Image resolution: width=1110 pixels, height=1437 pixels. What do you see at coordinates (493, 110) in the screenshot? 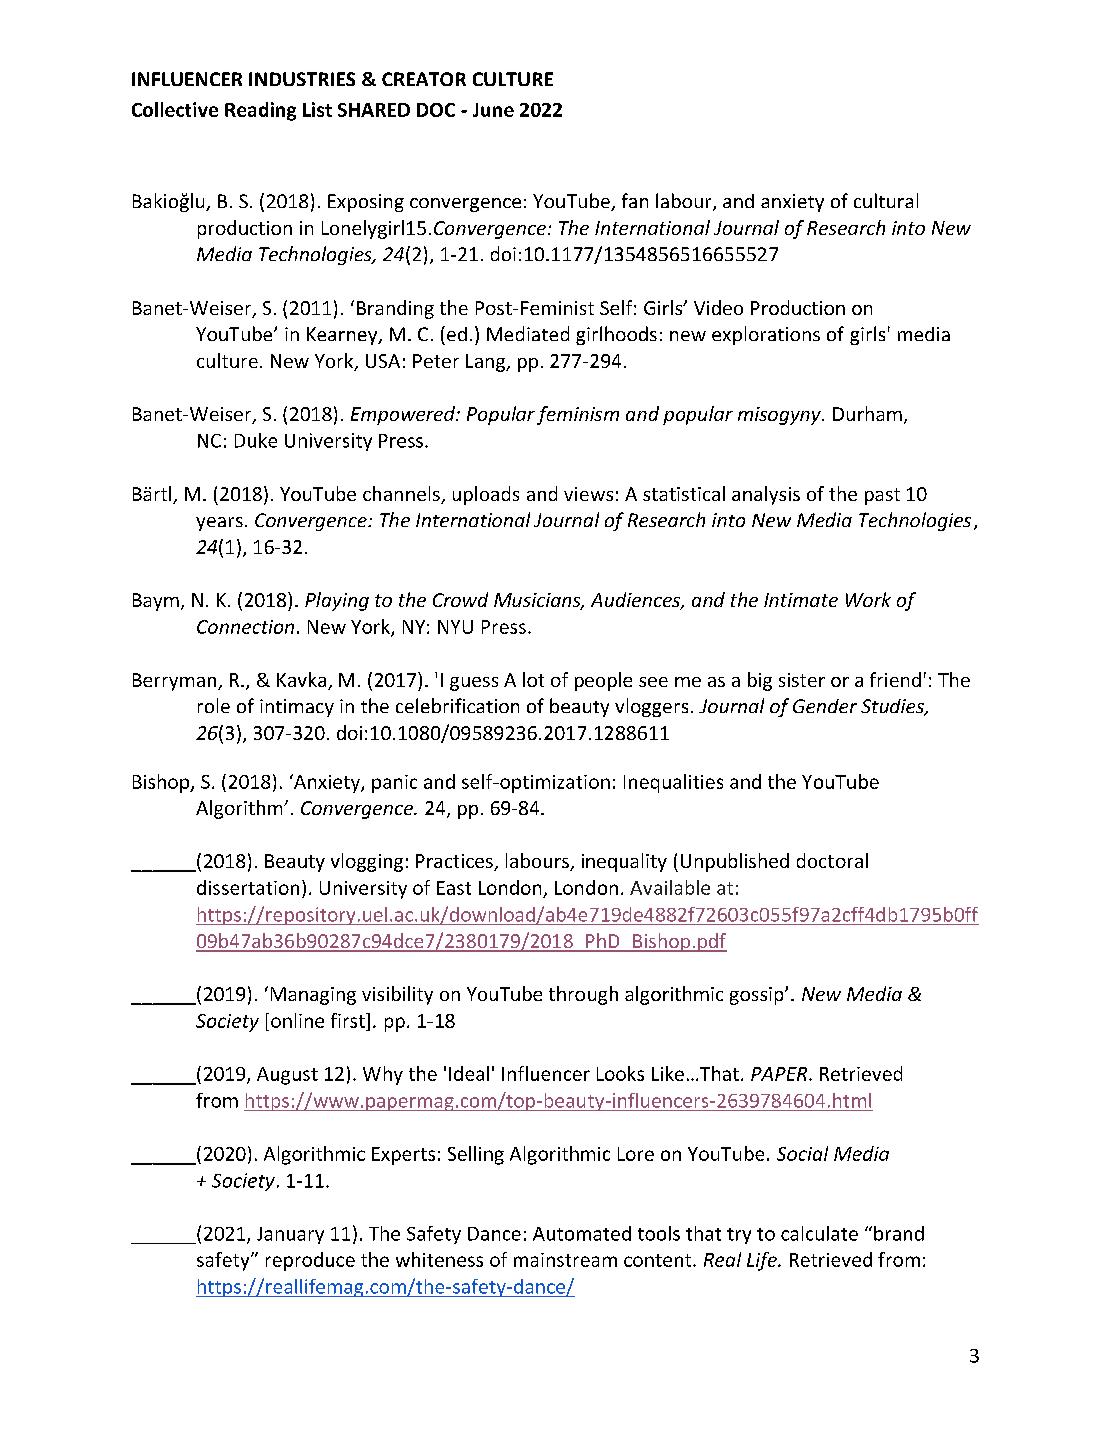
I see `June` at bounding box center [493, 110].
